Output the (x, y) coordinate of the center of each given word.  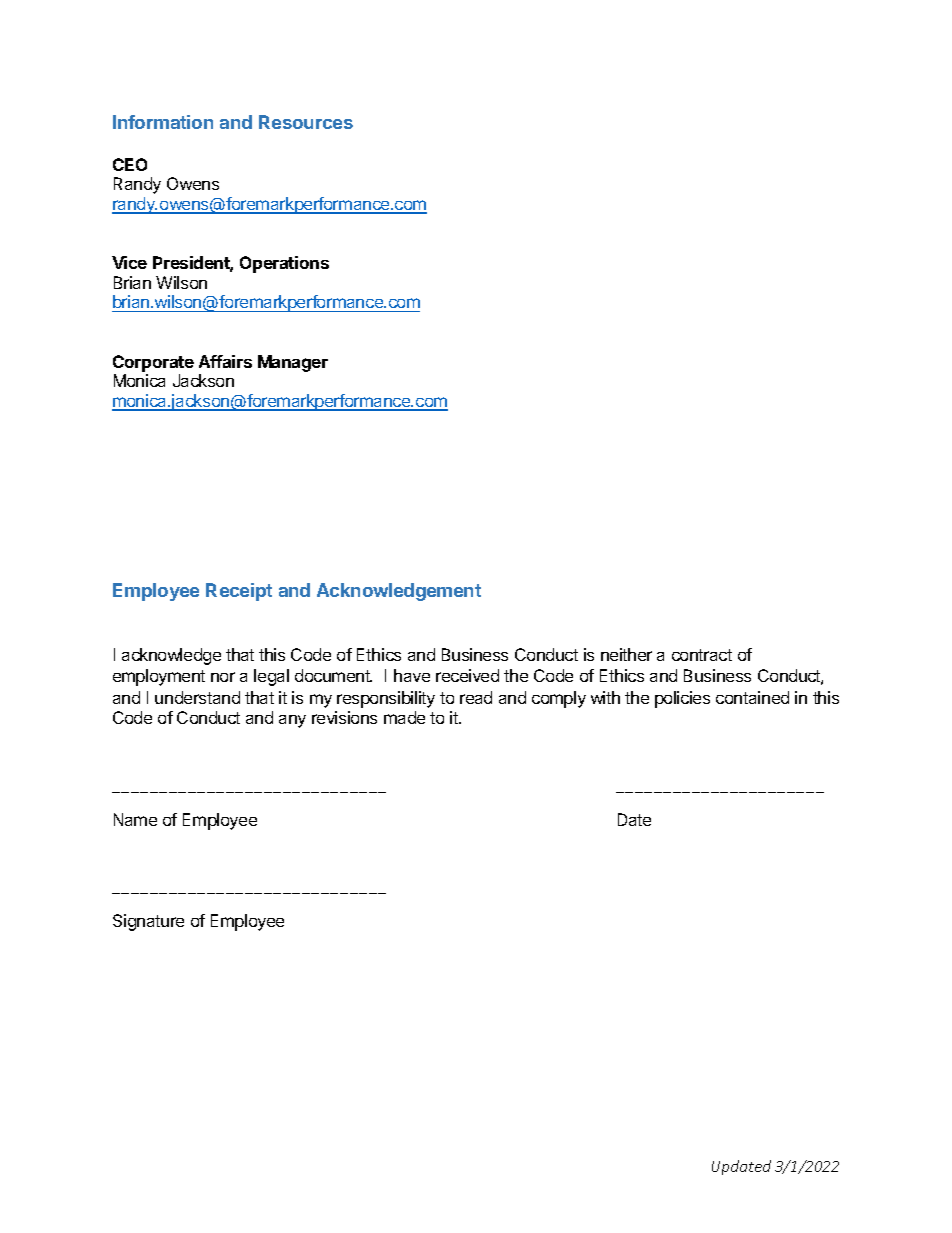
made (404, 717)
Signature (148, 922)
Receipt (239, 592)
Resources (306, 122)
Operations (284, 264)
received (467, 675)
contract (702, 655)
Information (163, 122)
